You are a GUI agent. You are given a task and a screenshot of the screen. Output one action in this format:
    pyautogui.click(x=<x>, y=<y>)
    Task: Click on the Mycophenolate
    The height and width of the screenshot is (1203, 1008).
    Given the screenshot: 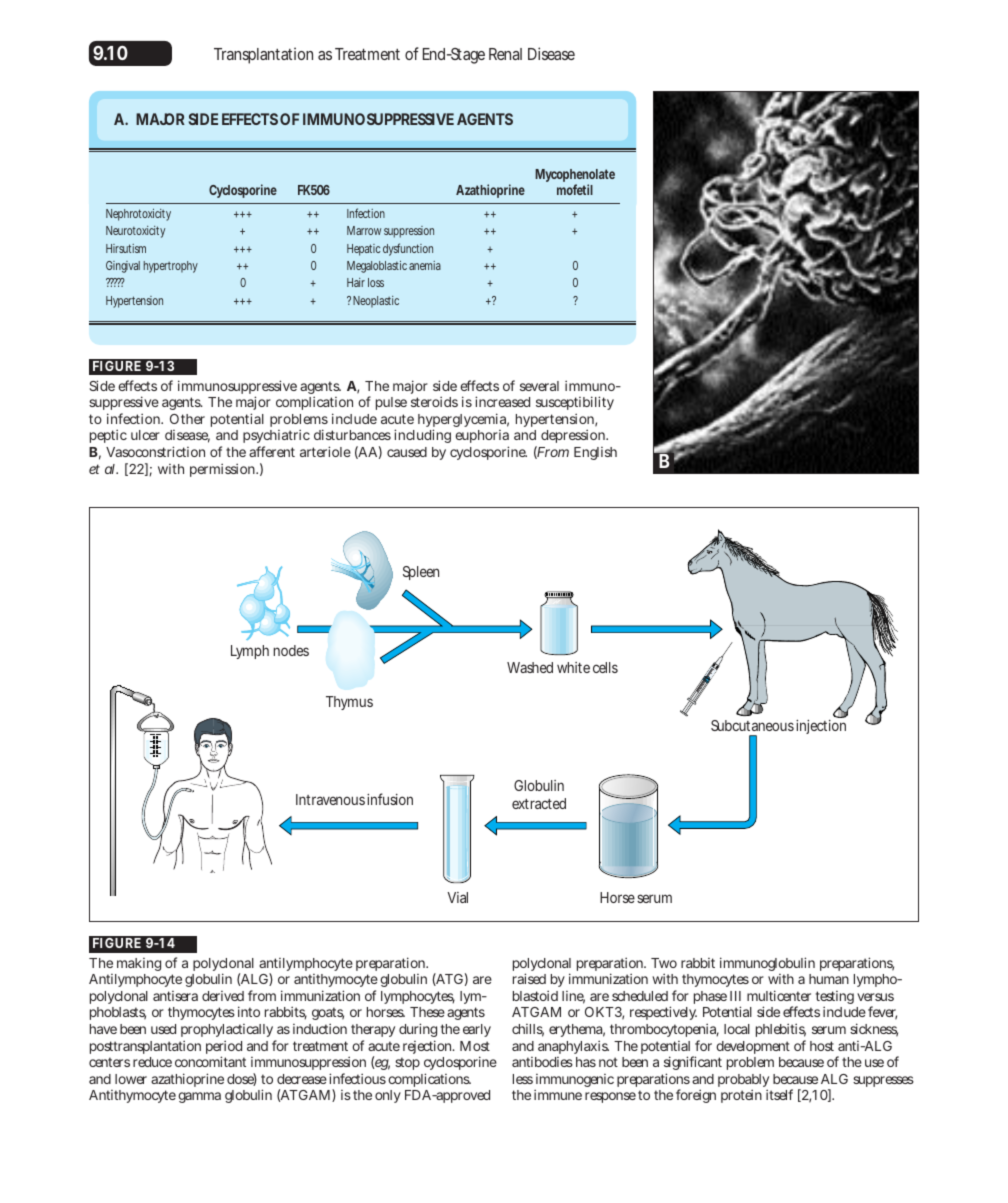 What is the action you would take?
    pyautogui.click(x=575, y=177)
